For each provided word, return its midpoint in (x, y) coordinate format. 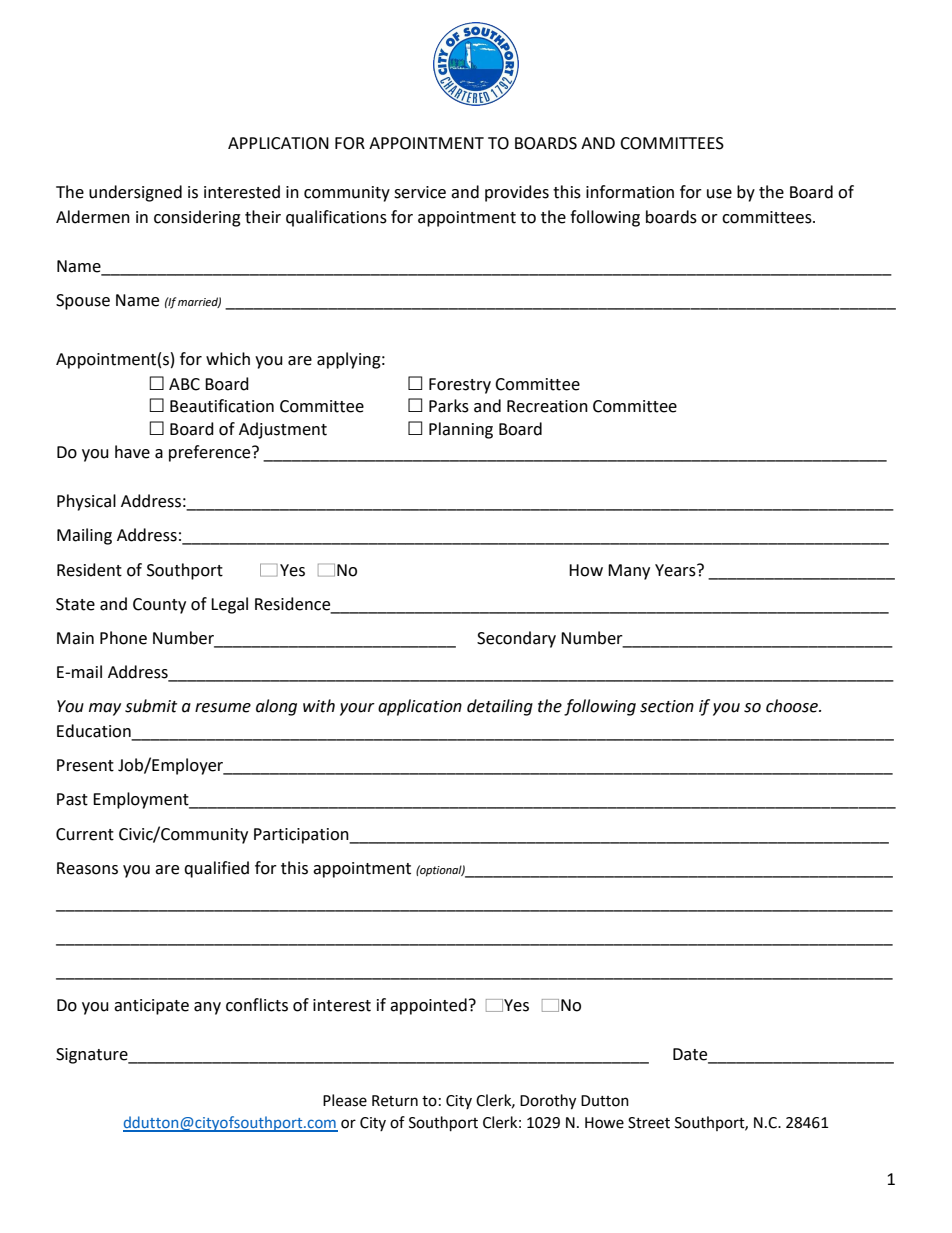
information (630, 192)
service (420, 192)
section (667, 706)
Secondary (516, 639)
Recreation (547, 406)
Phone (123, 638)
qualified (216, 869)
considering (197, 218)
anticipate (151, 1007)
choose (793, 706)
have (132, 452)
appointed (428, 1006)
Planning (461, 430)
